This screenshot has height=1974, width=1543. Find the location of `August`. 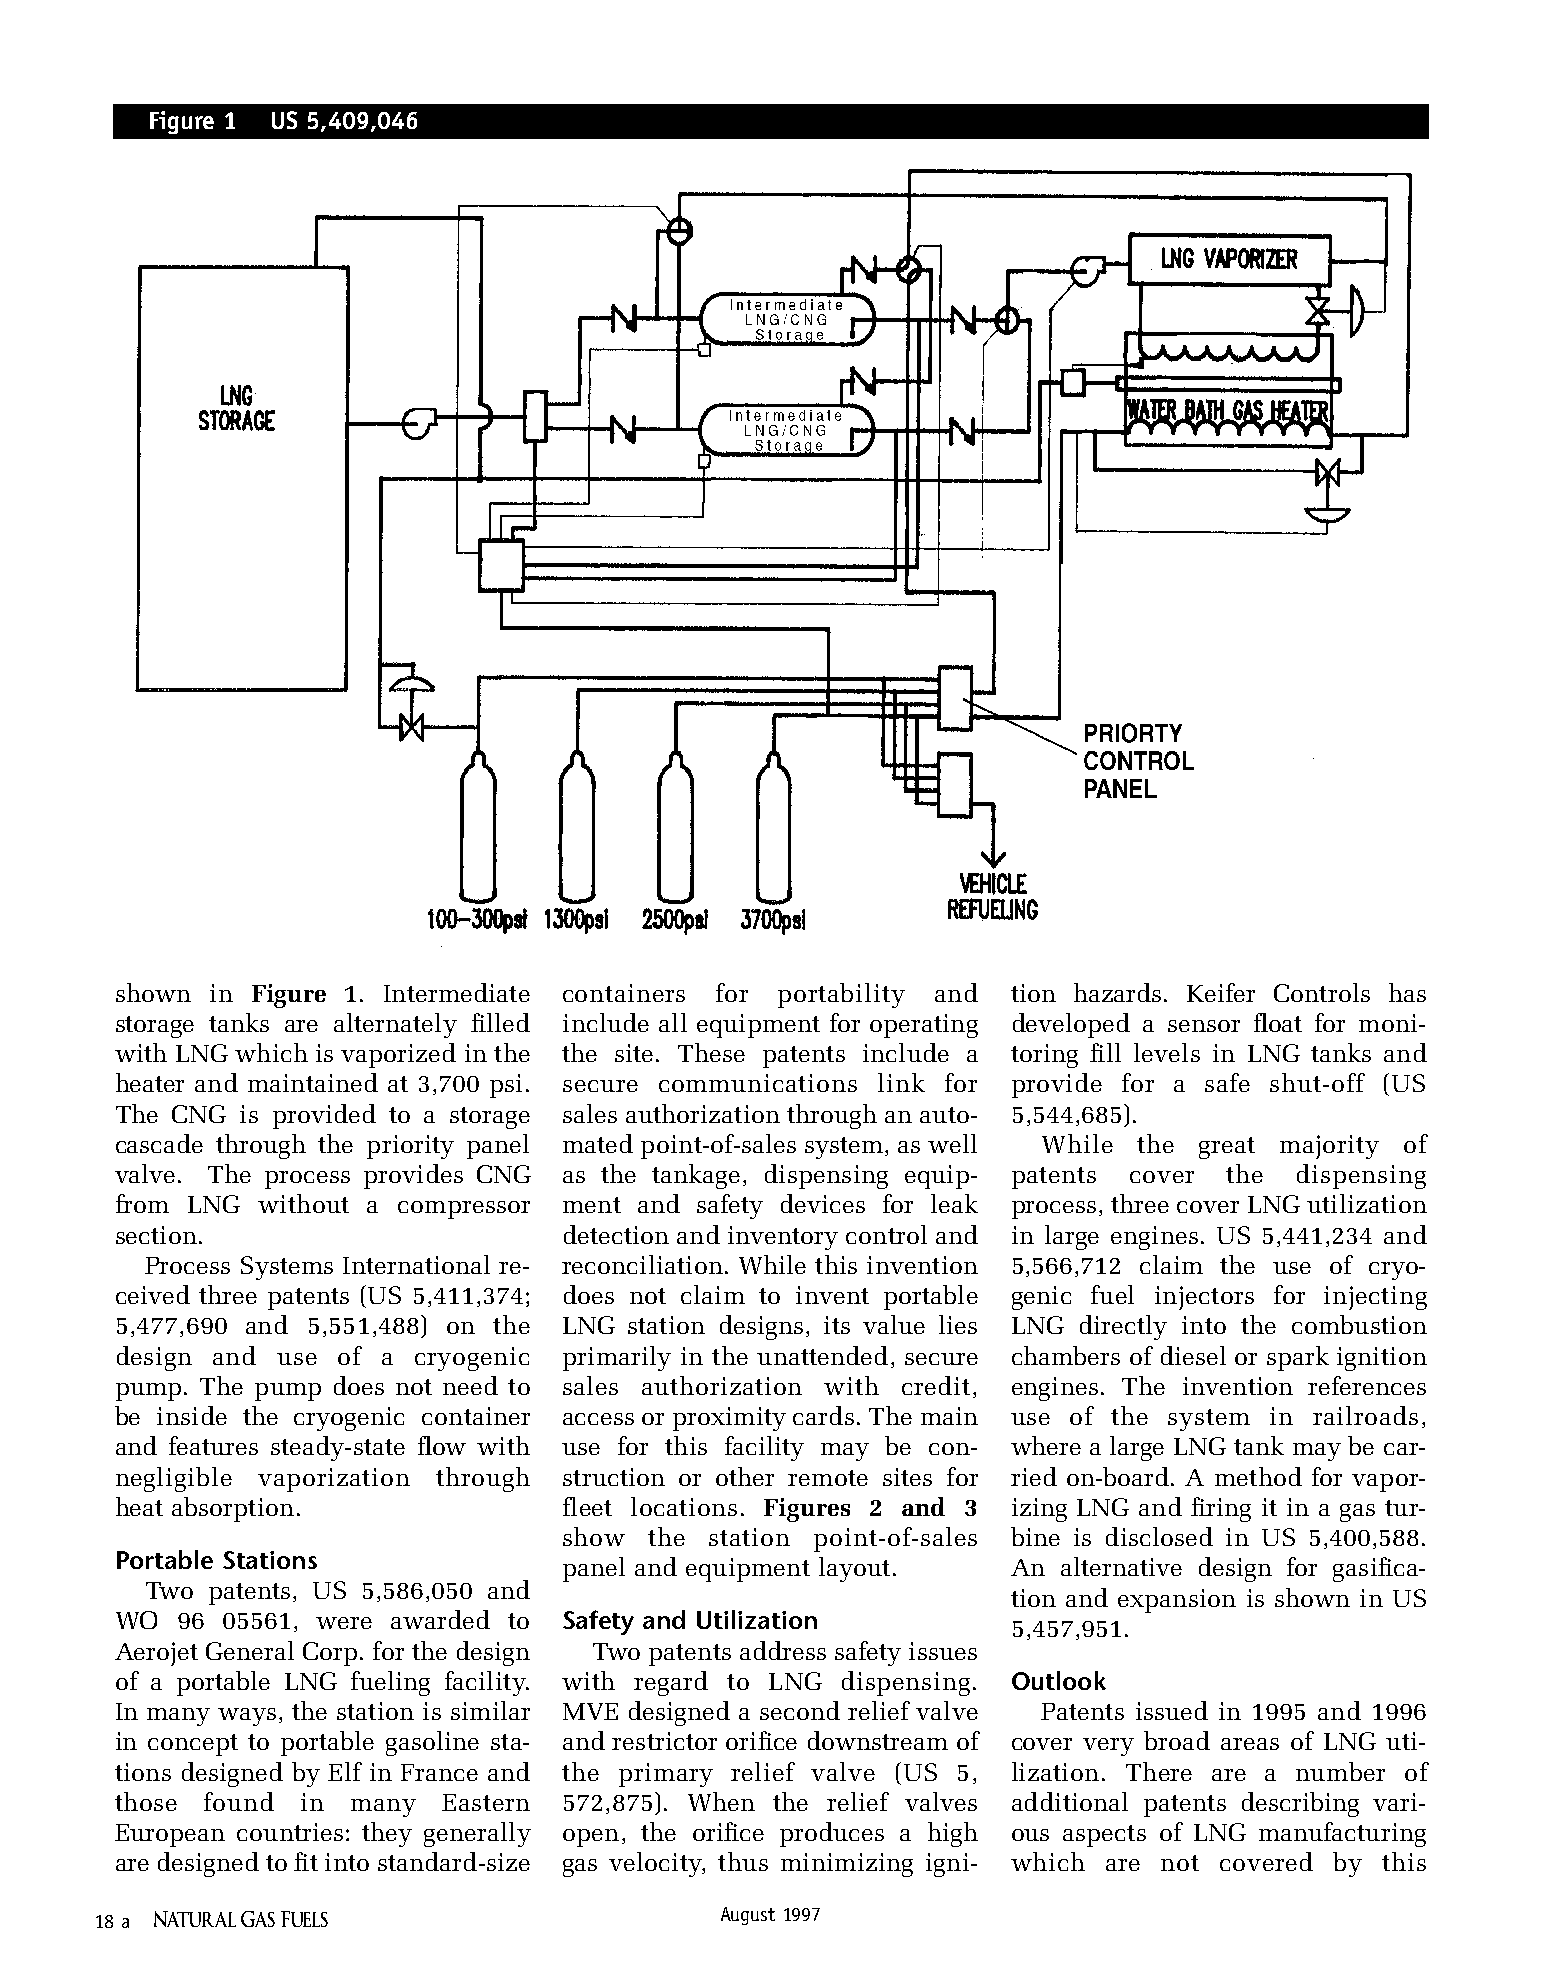

August is located at coordinates (748, 1916).
